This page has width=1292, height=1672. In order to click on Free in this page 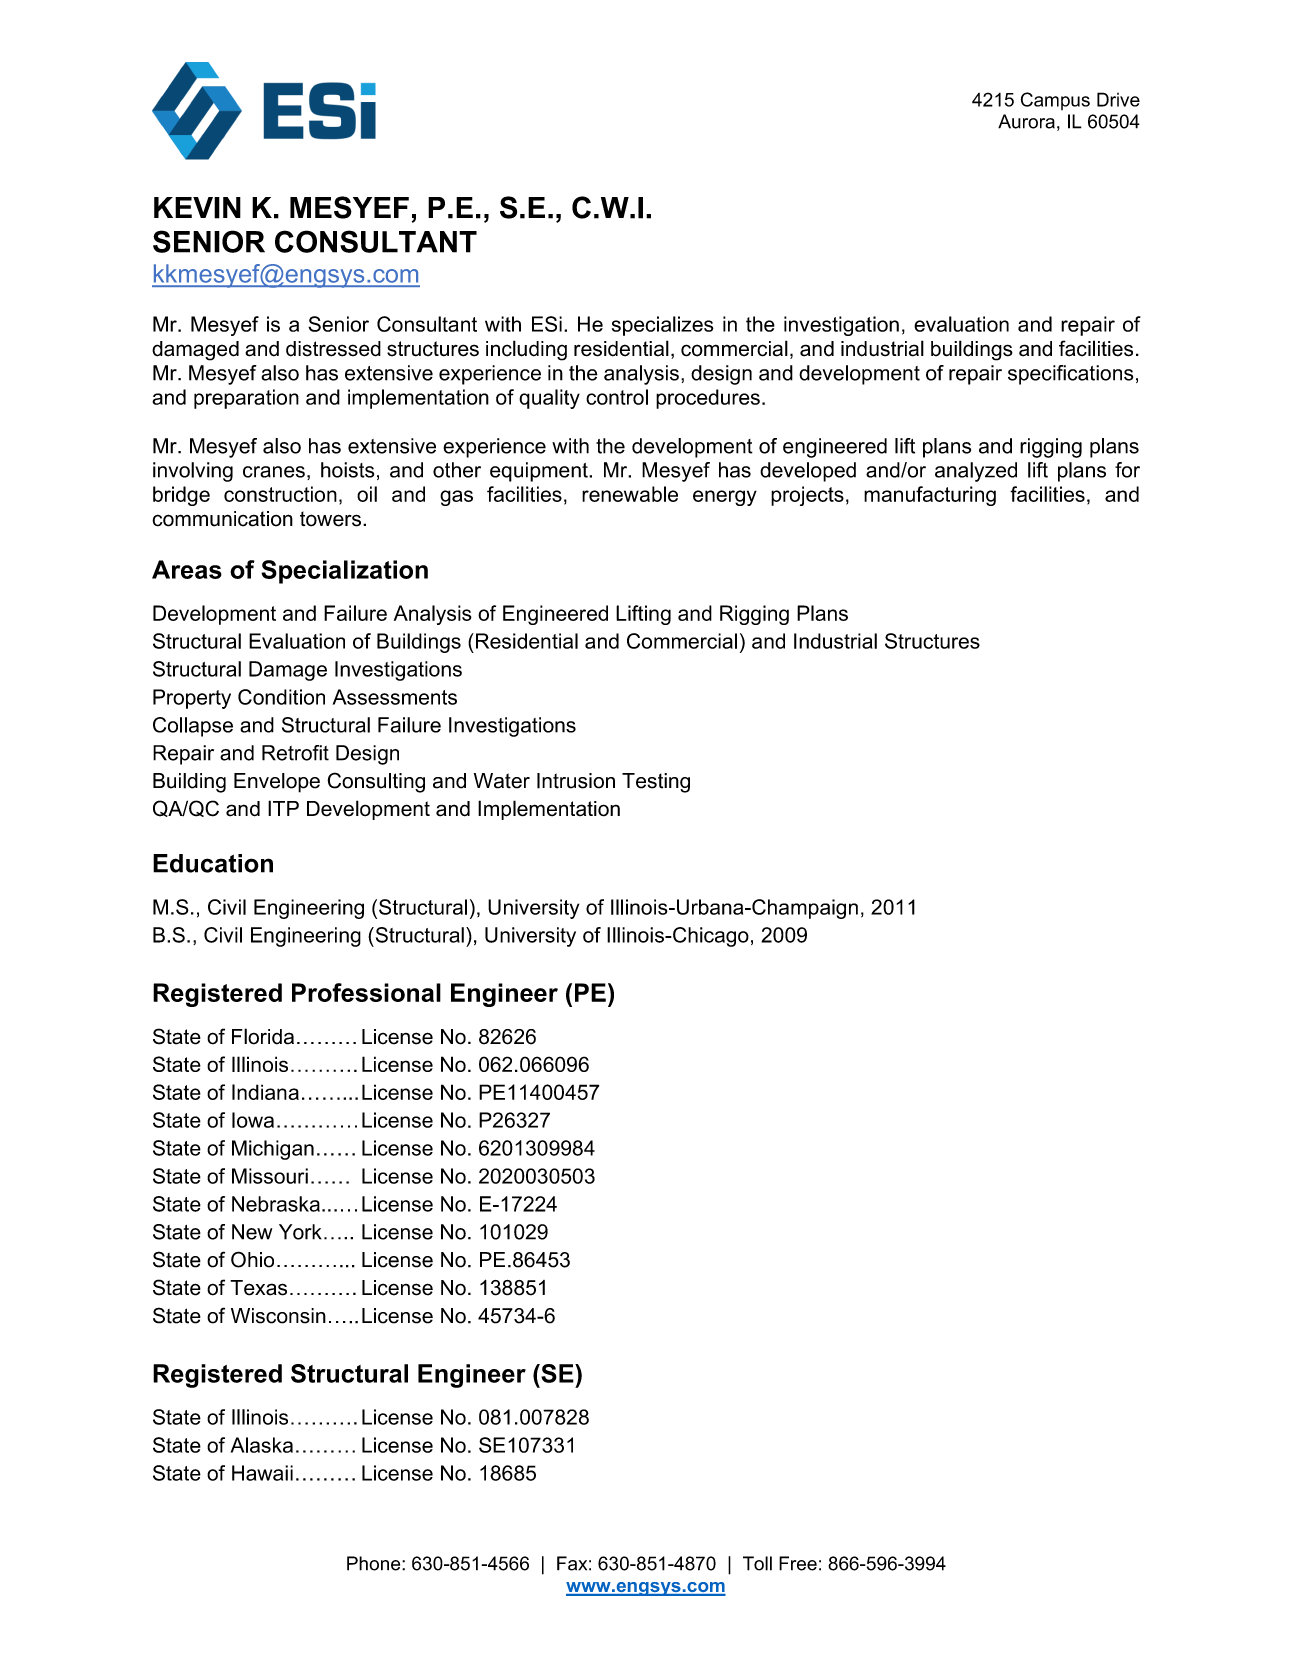, I will do `click(798, 1563)`.
